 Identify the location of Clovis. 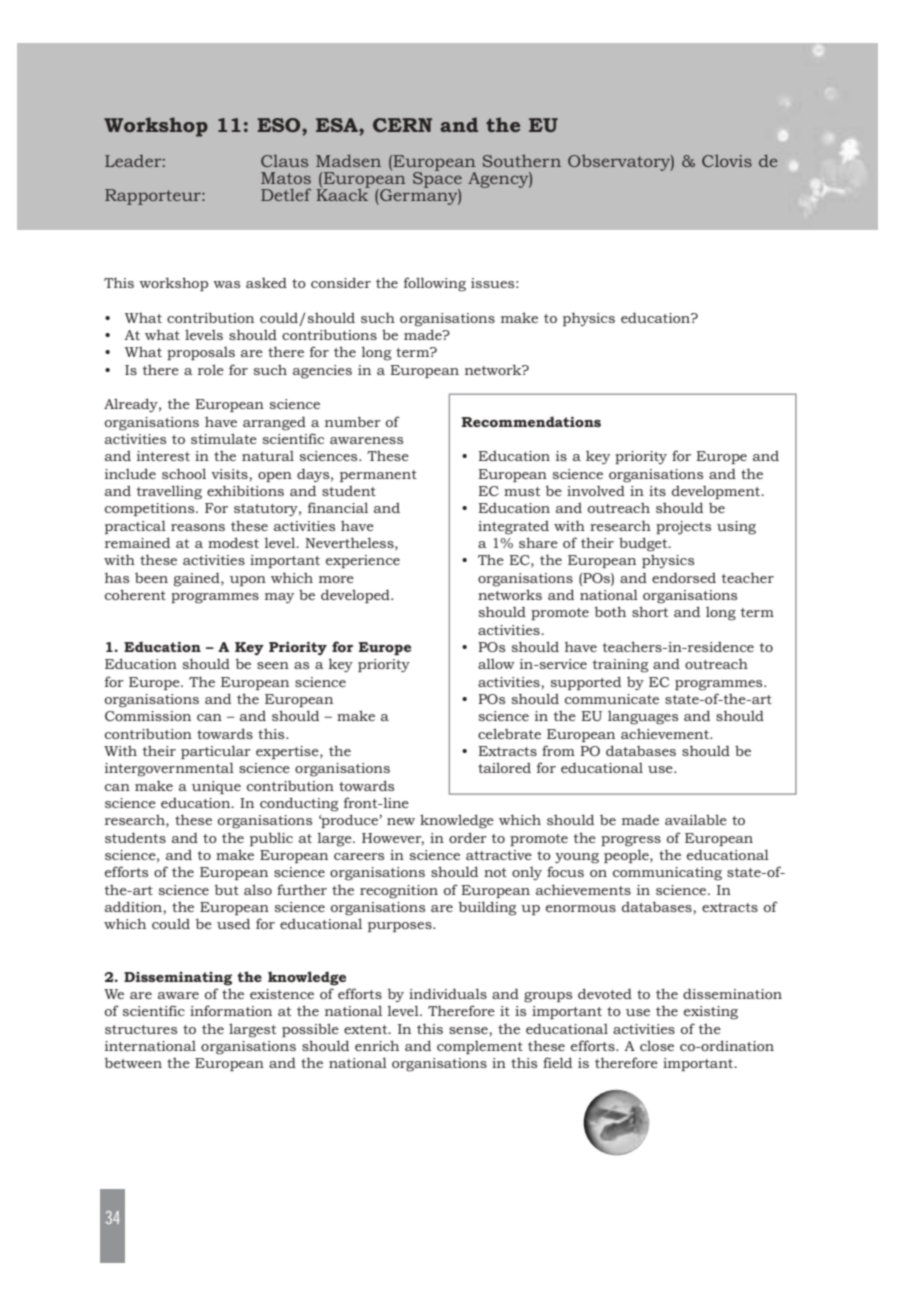
(727, 160).
